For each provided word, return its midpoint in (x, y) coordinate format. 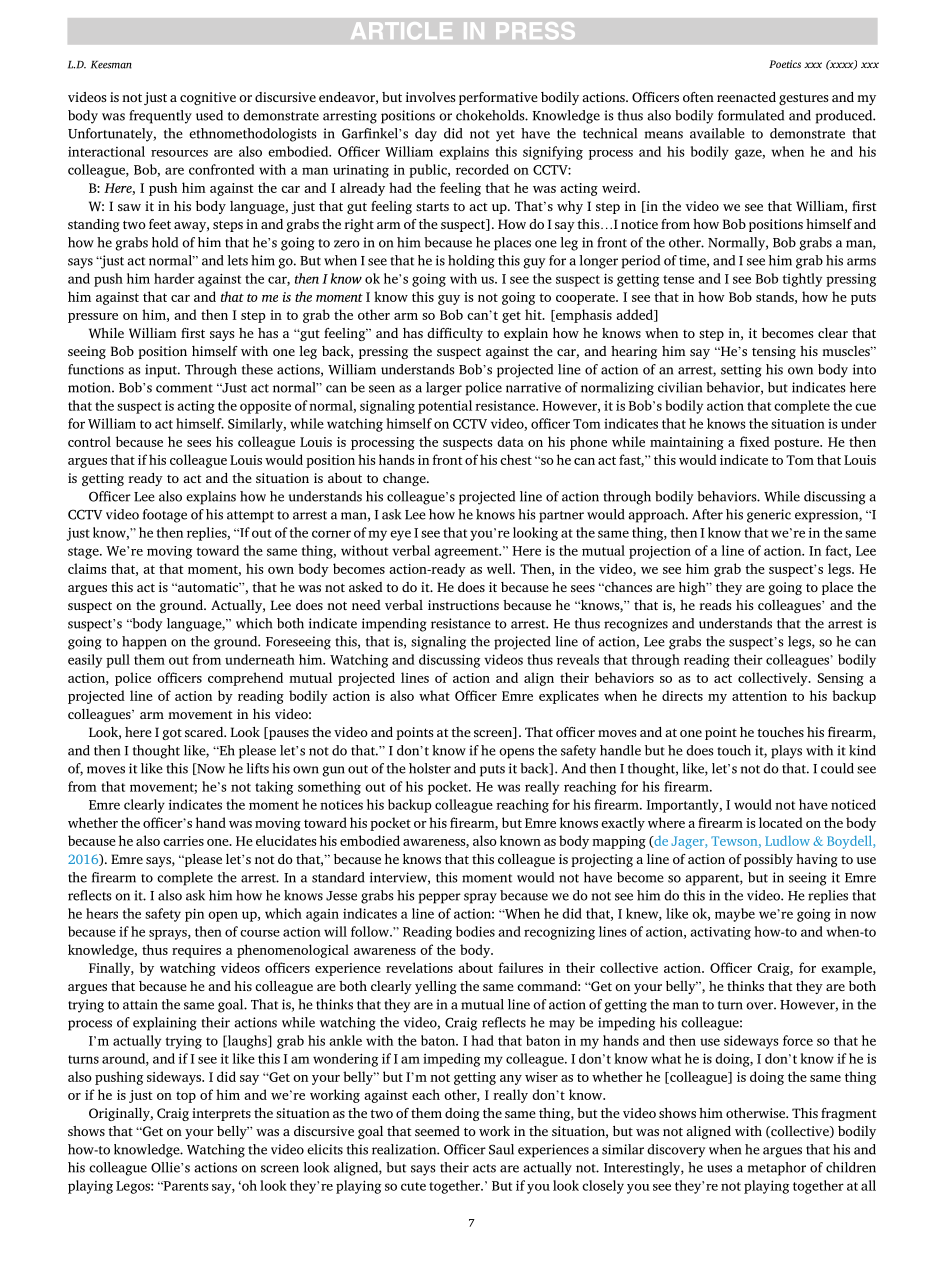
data (510, 441)
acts (484, 1168)
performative (498, 98)
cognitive (208, 98)
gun (333, 771)
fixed (755, 441)
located (781, 822)
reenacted (746, 97)
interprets (221, 1114)
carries (183, 841)
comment (184, 388)
